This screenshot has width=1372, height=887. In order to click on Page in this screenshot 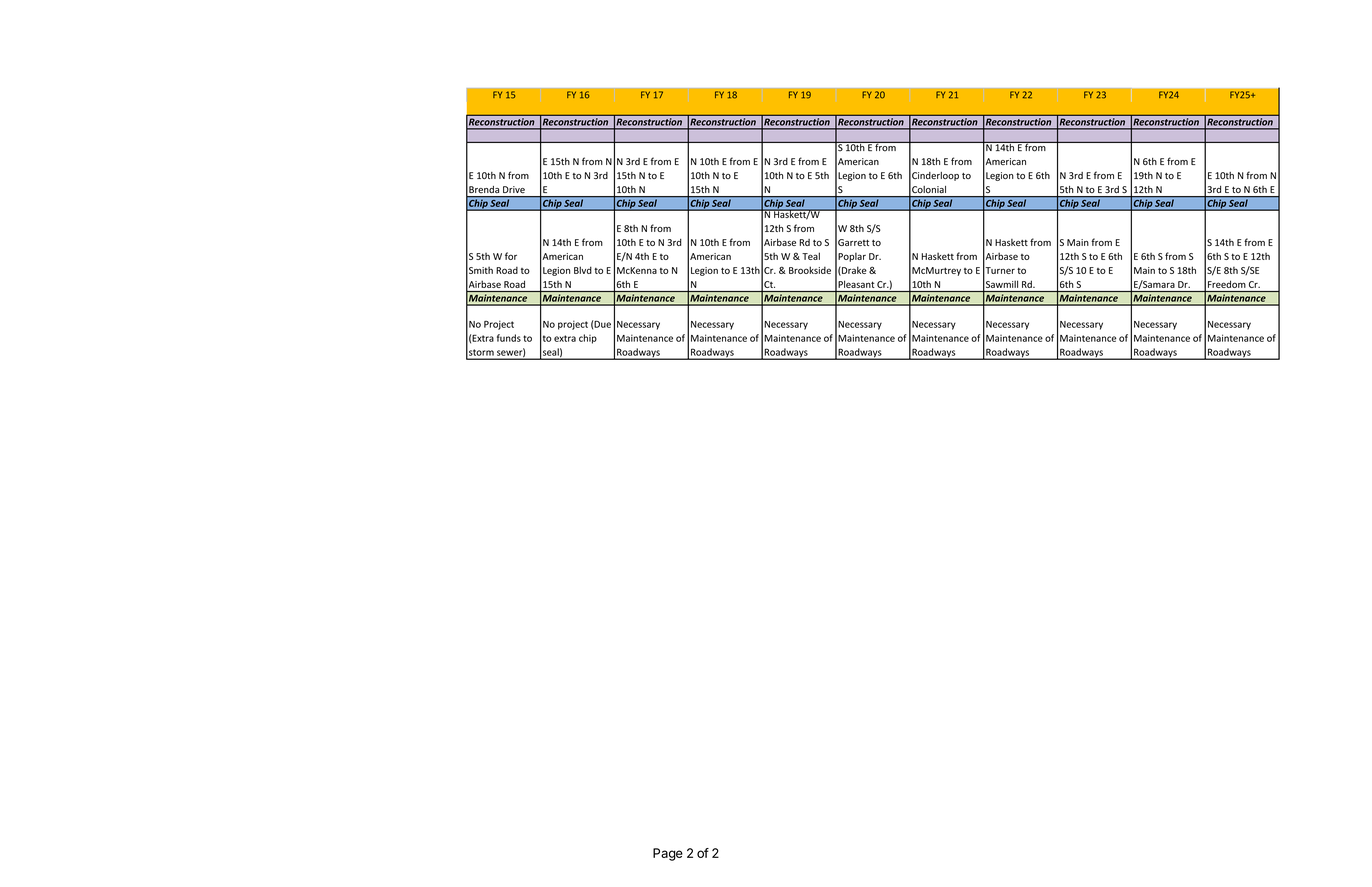, I will do `click(668, 854)`.
